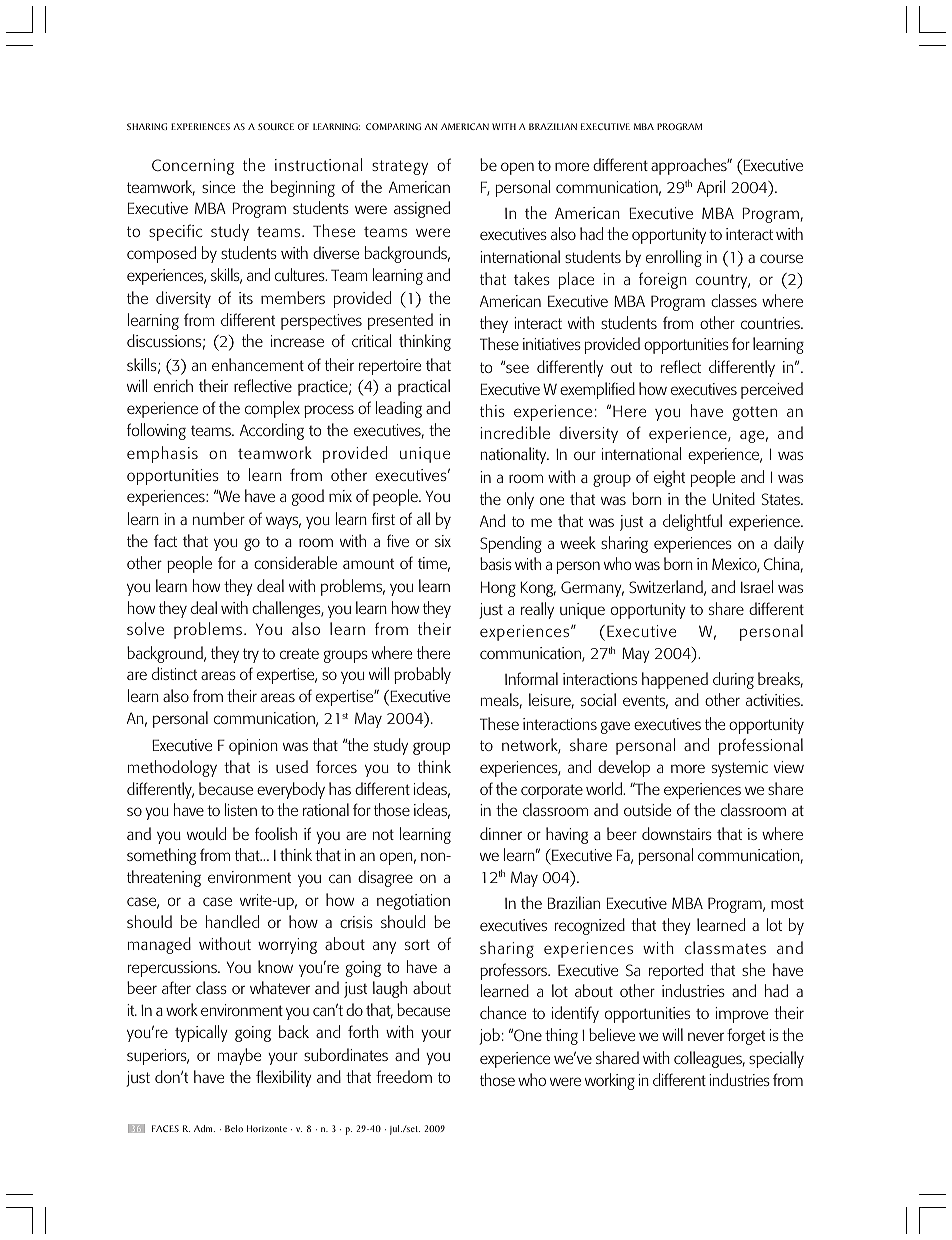 The width and height of the screenshot is (952, 1240). I want to click on strategy, so click(400, 167).
